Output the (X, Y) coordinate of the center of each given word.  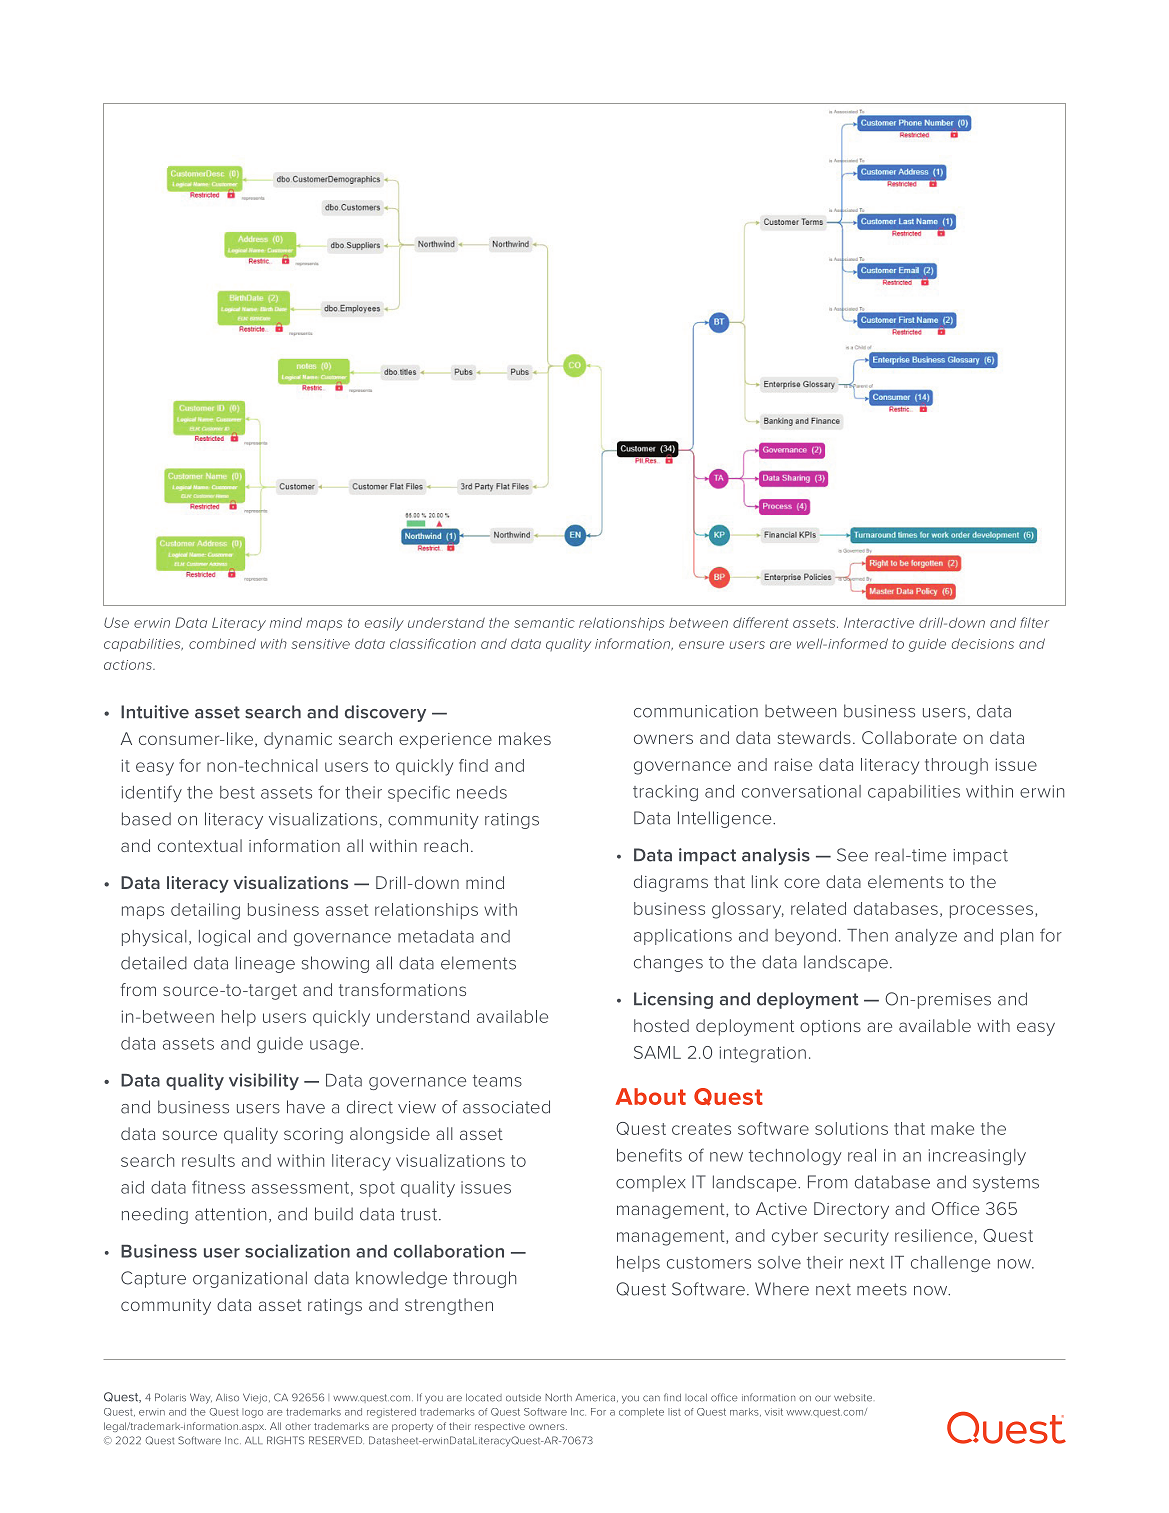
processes (991, 911)
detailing (205, 911)
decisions (983, 643)
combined (222, 643)
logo (252, 1413)
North (558, 1398)
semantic (544, 623)
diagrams (671, 883)
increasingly (977, 1157)
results (208, 1160)
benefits (649, 1155)
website (853, 1398)
